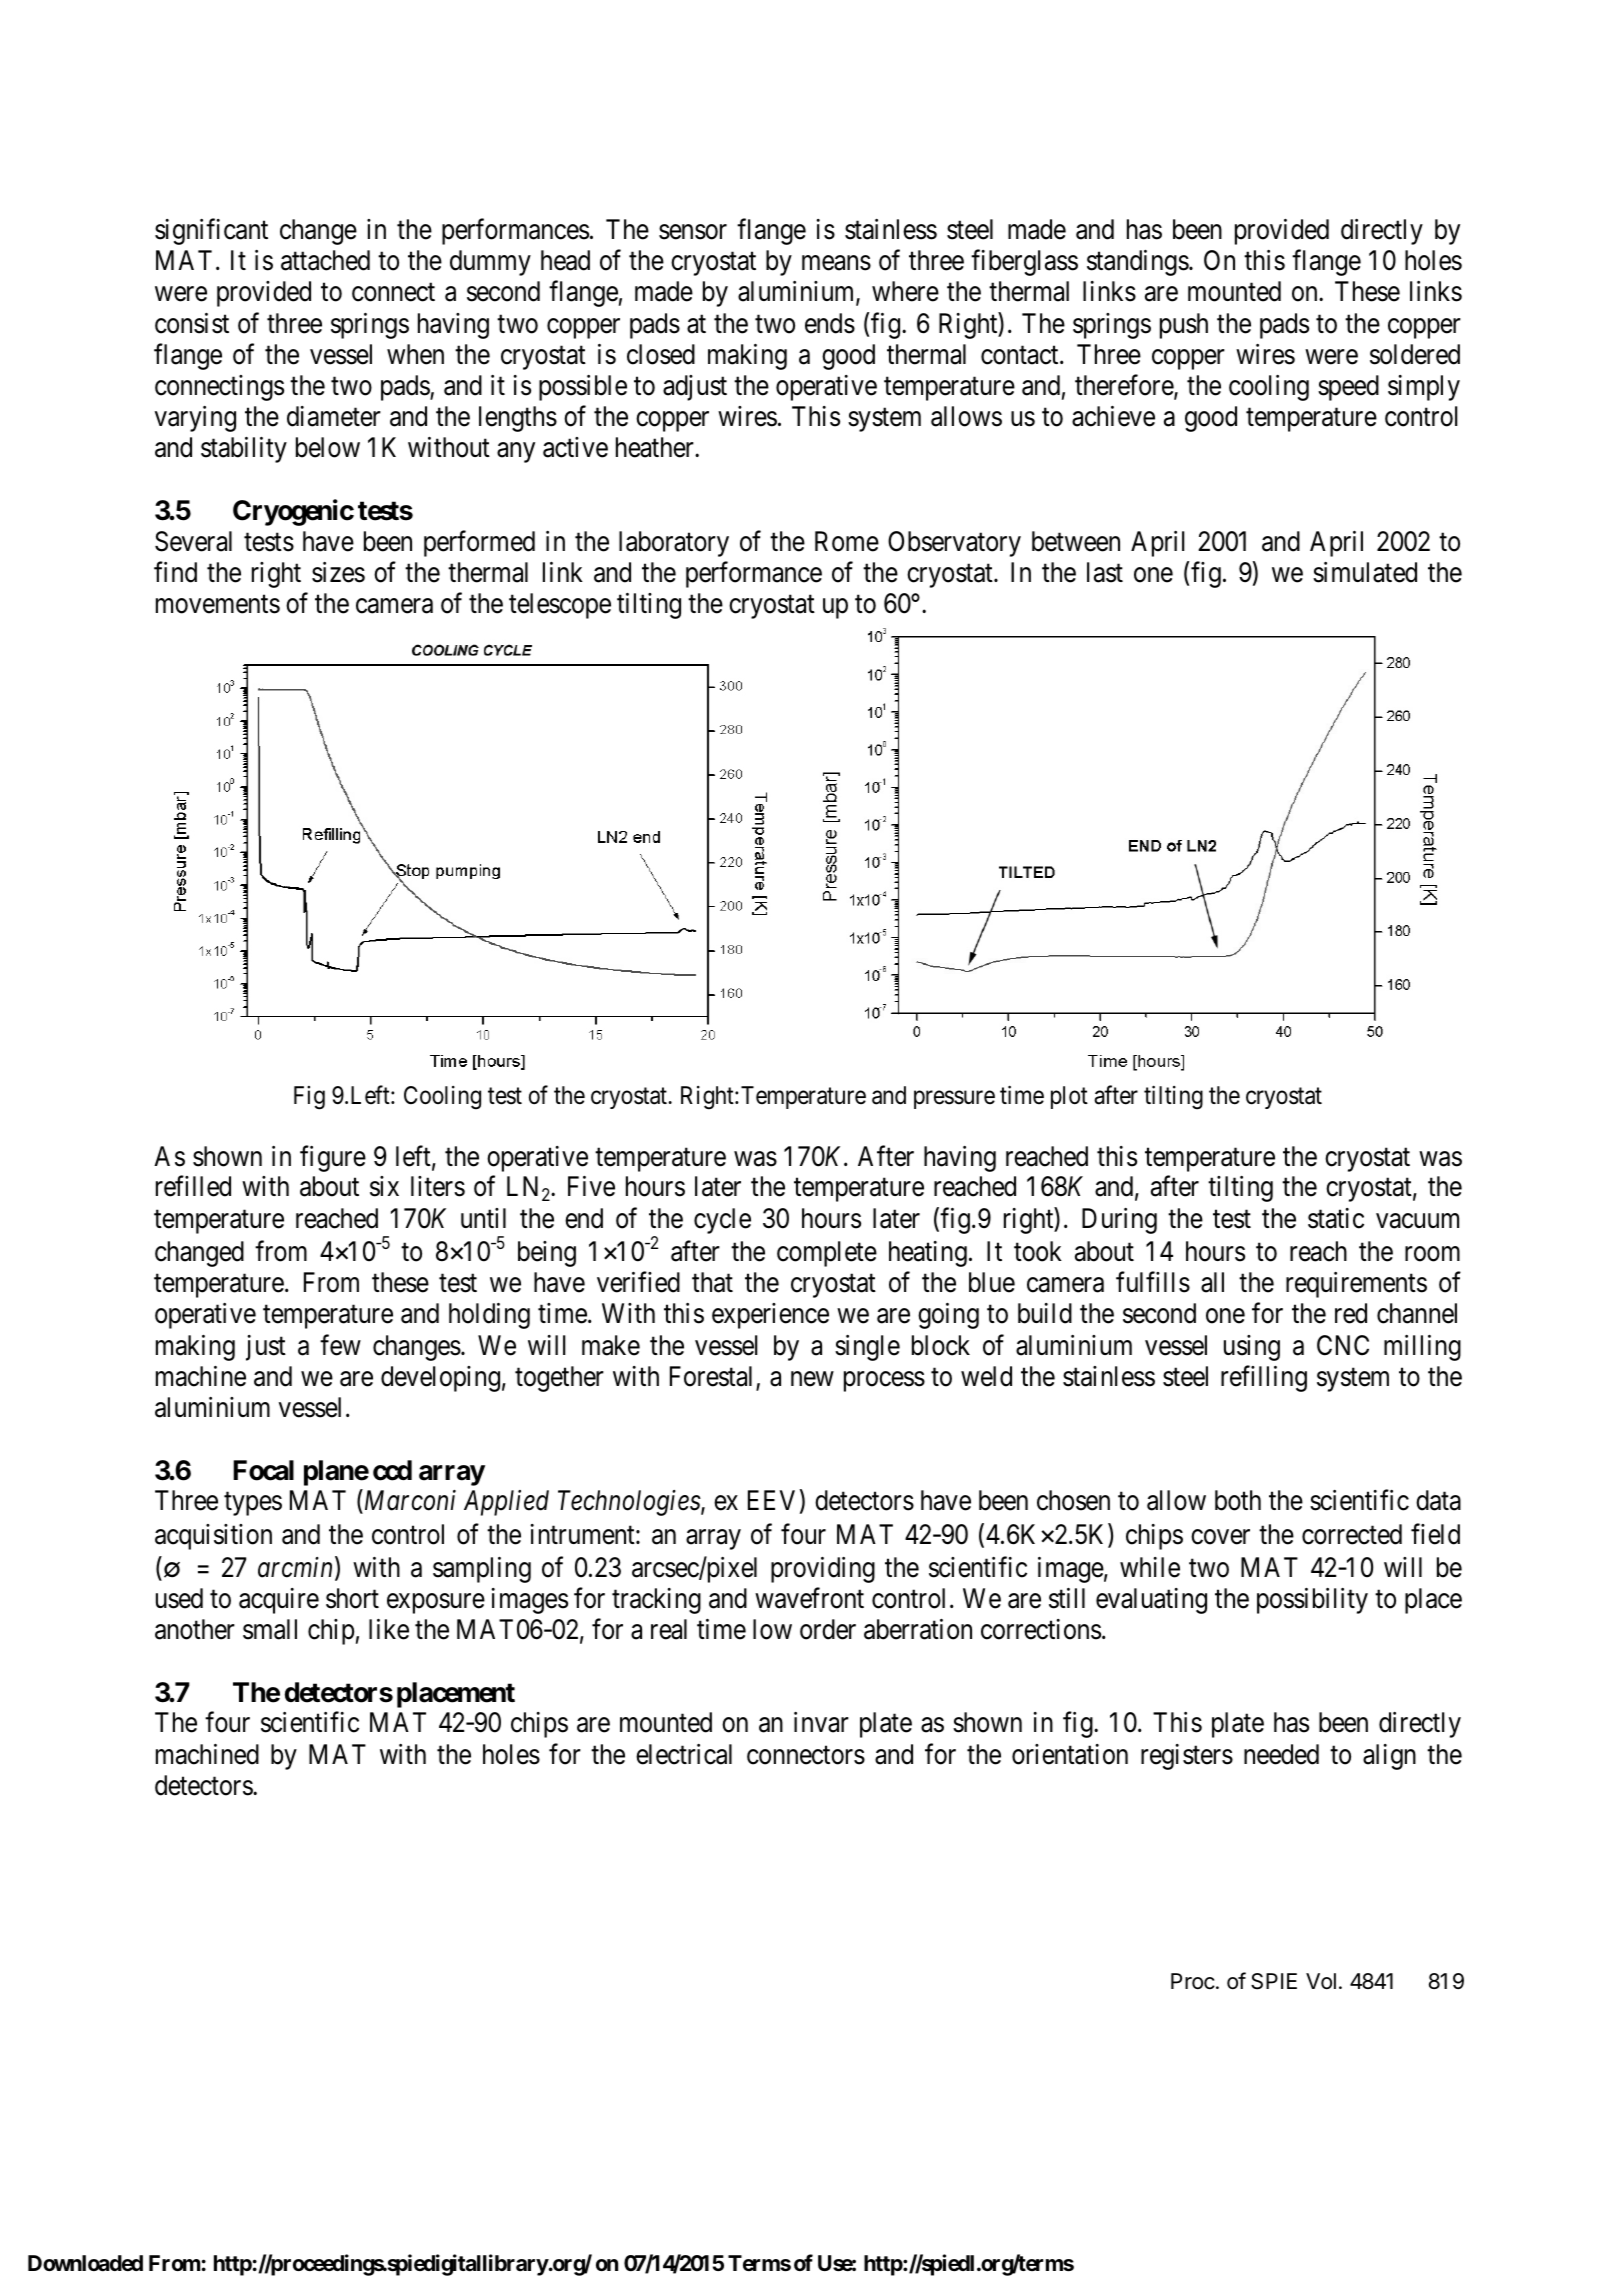  I want to click on pressure, so click(954, 1100).
